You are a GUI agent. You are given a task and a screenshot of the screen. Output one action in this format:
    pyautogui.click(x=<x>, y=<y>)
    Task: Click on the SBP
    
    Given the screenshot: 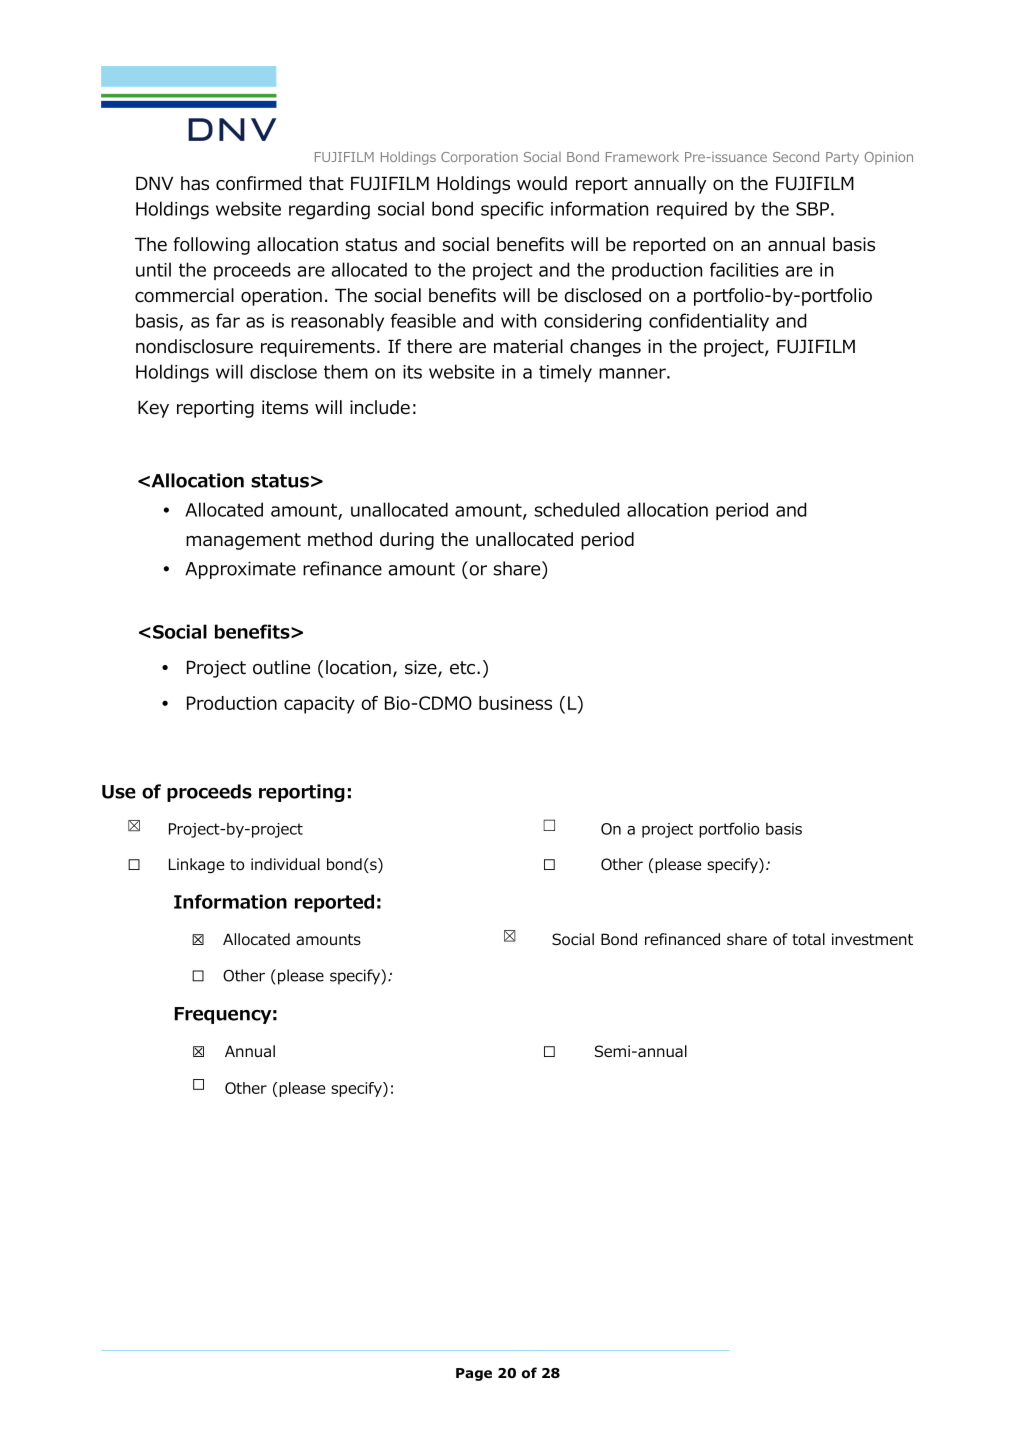 What is the action you would take?
    pyautogui.click(x=812, y=209)
